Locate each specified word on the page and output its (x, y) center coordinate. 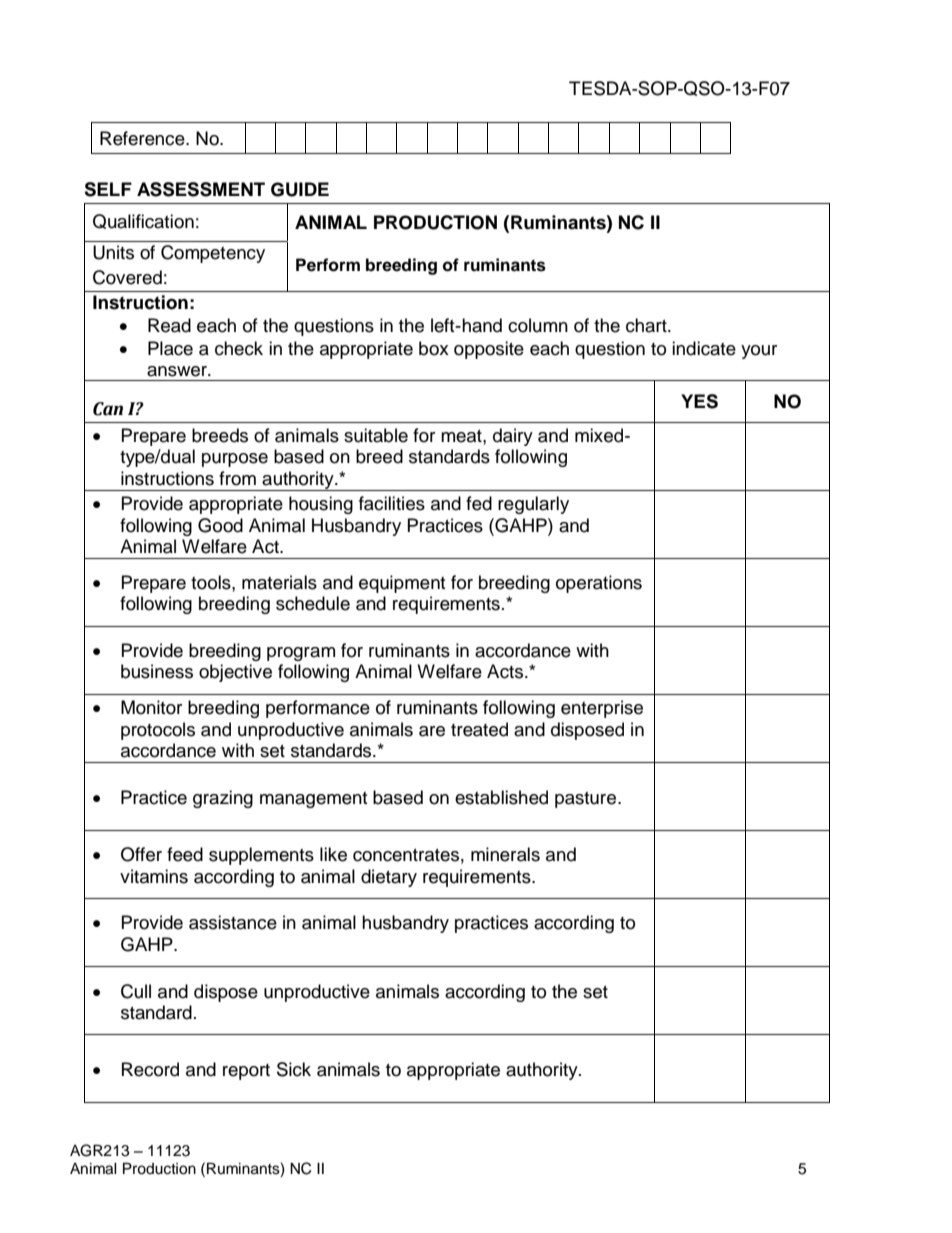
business (157, 671)
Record (150, 1069)
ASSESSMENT (201, 189)
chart (647, 325)
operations (599, 584)
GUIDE (300, 189)
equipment (402, 584)
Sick (294, 1069)
